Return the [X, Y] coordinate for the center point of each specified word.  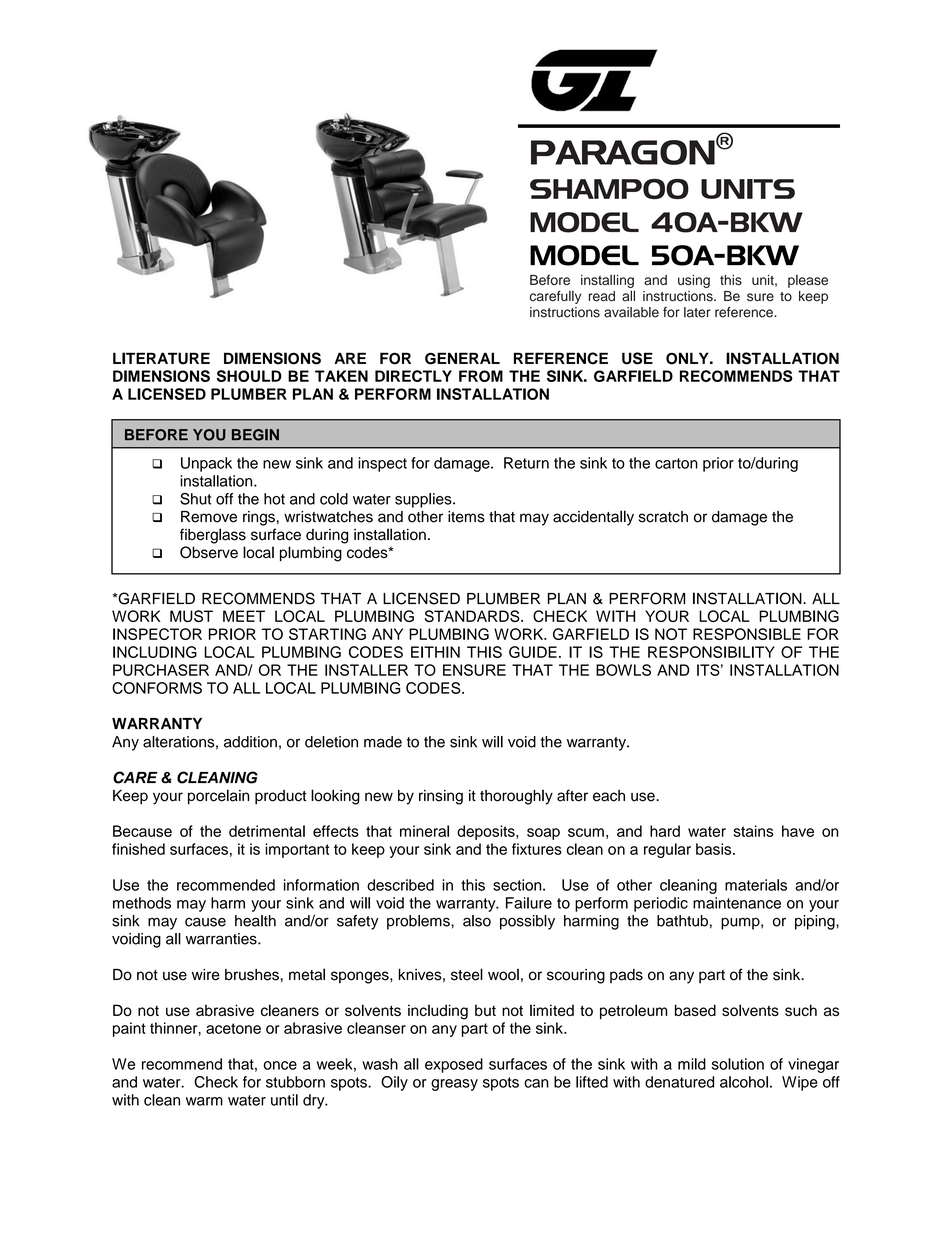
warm [204, 1101]
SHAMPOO [609, 189]
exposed [454, 1065]
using [694, 281]
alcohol [744, 1082]
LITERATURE [161, 358]
